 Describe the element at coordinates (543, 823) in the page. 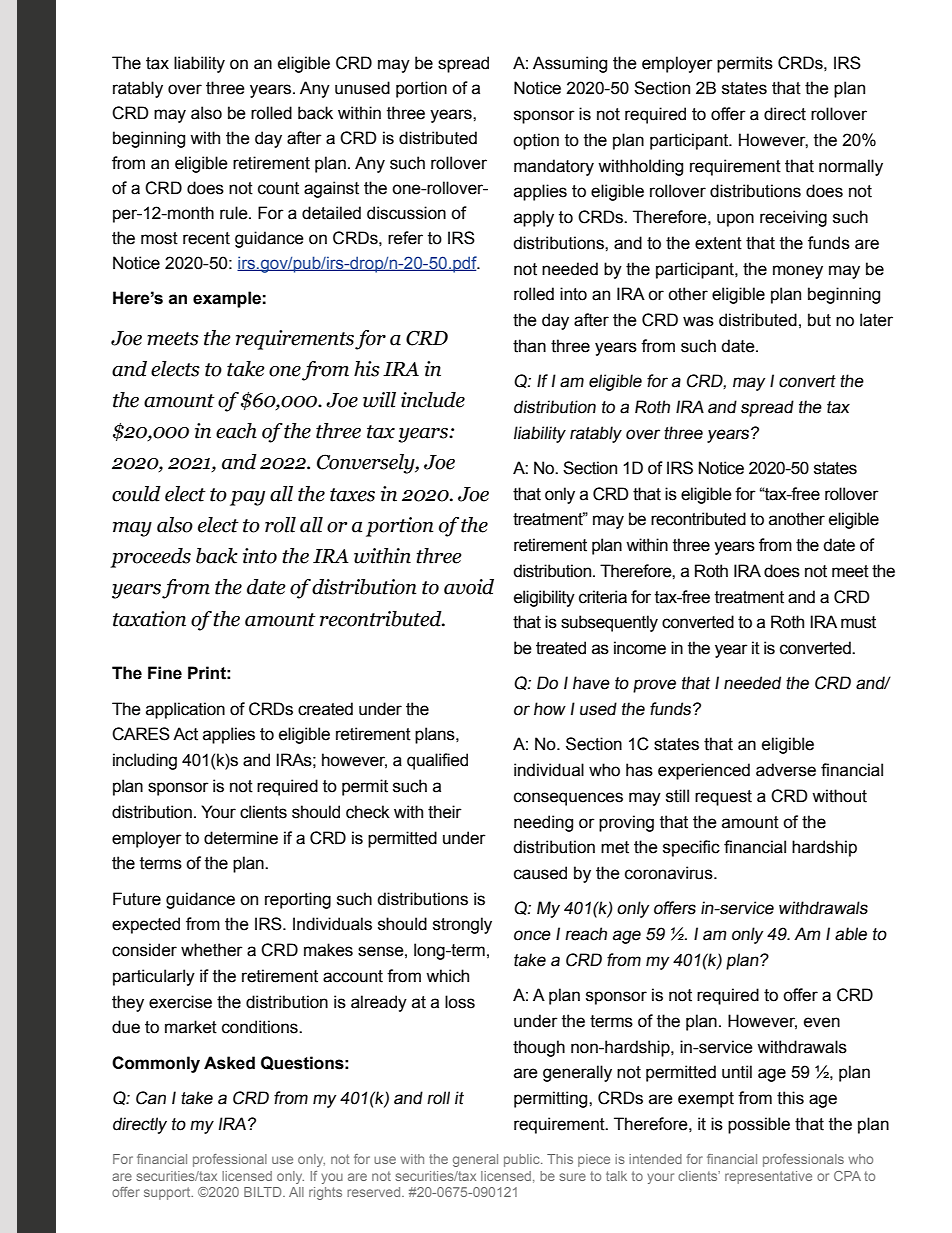

I see `needing` at that location.
